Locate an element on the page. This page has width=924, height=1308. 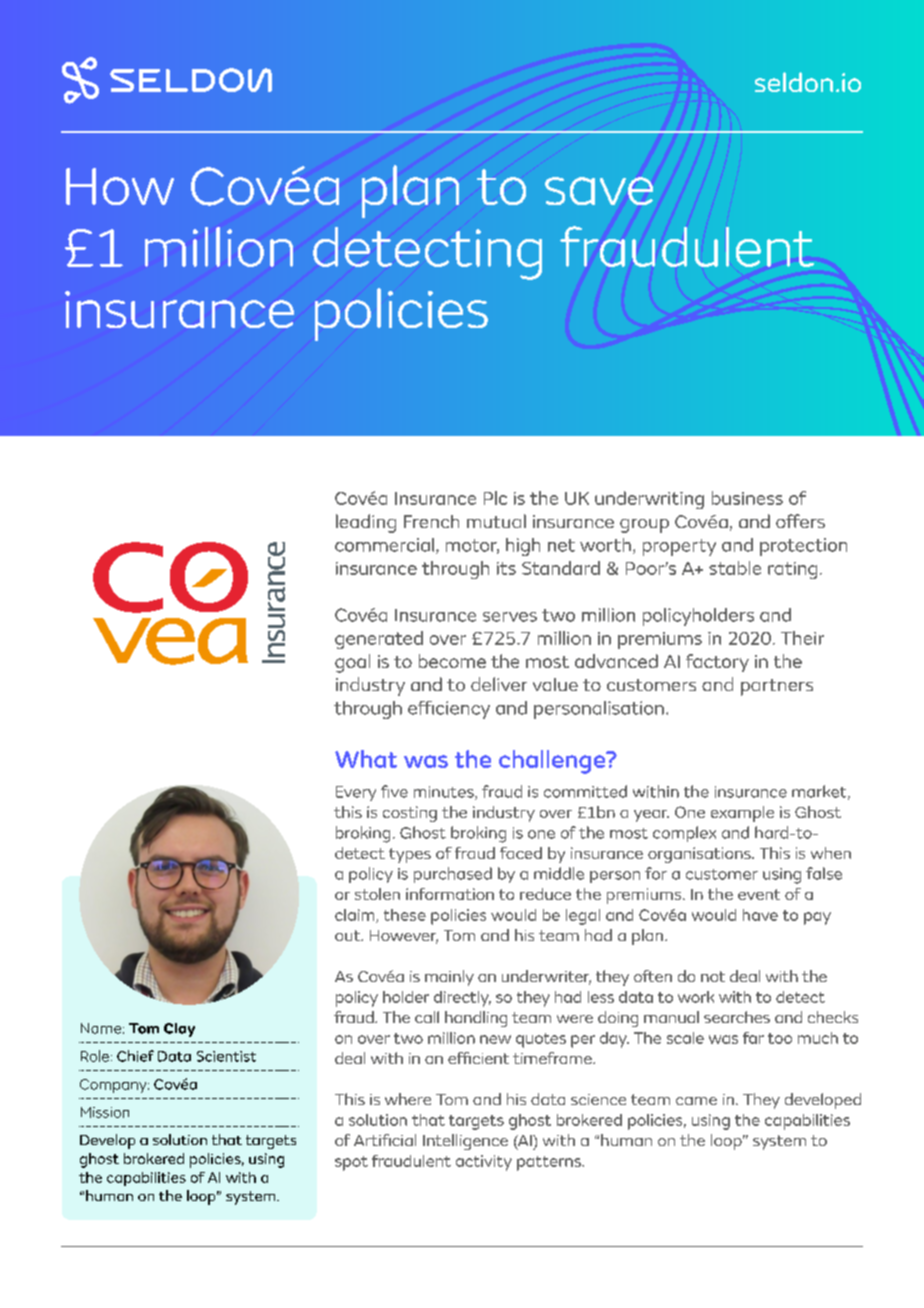
Every is located at coordinates (356, 793).
